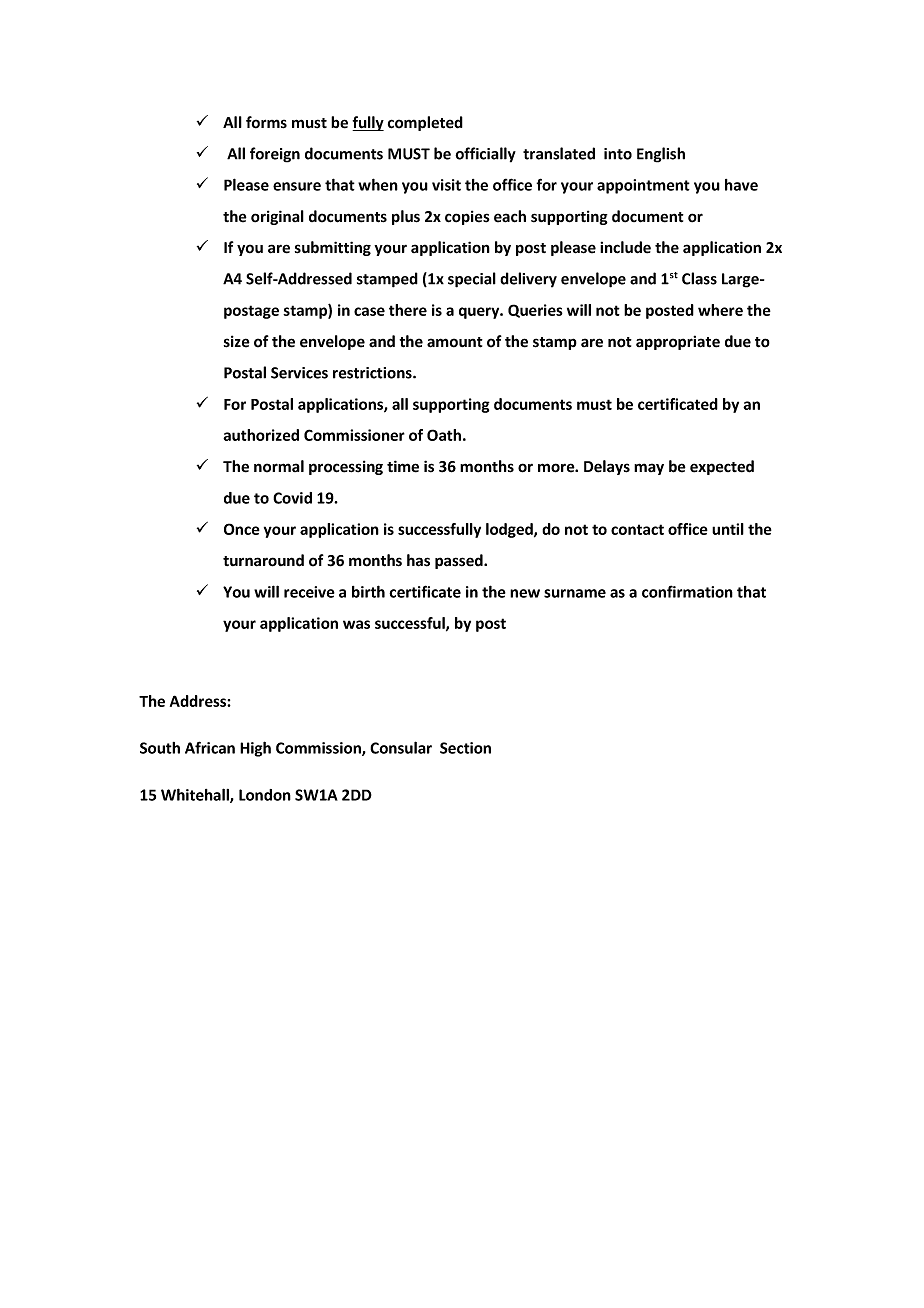 This page has width=924, height=1308. I want to click on size, so click(237, 341).
